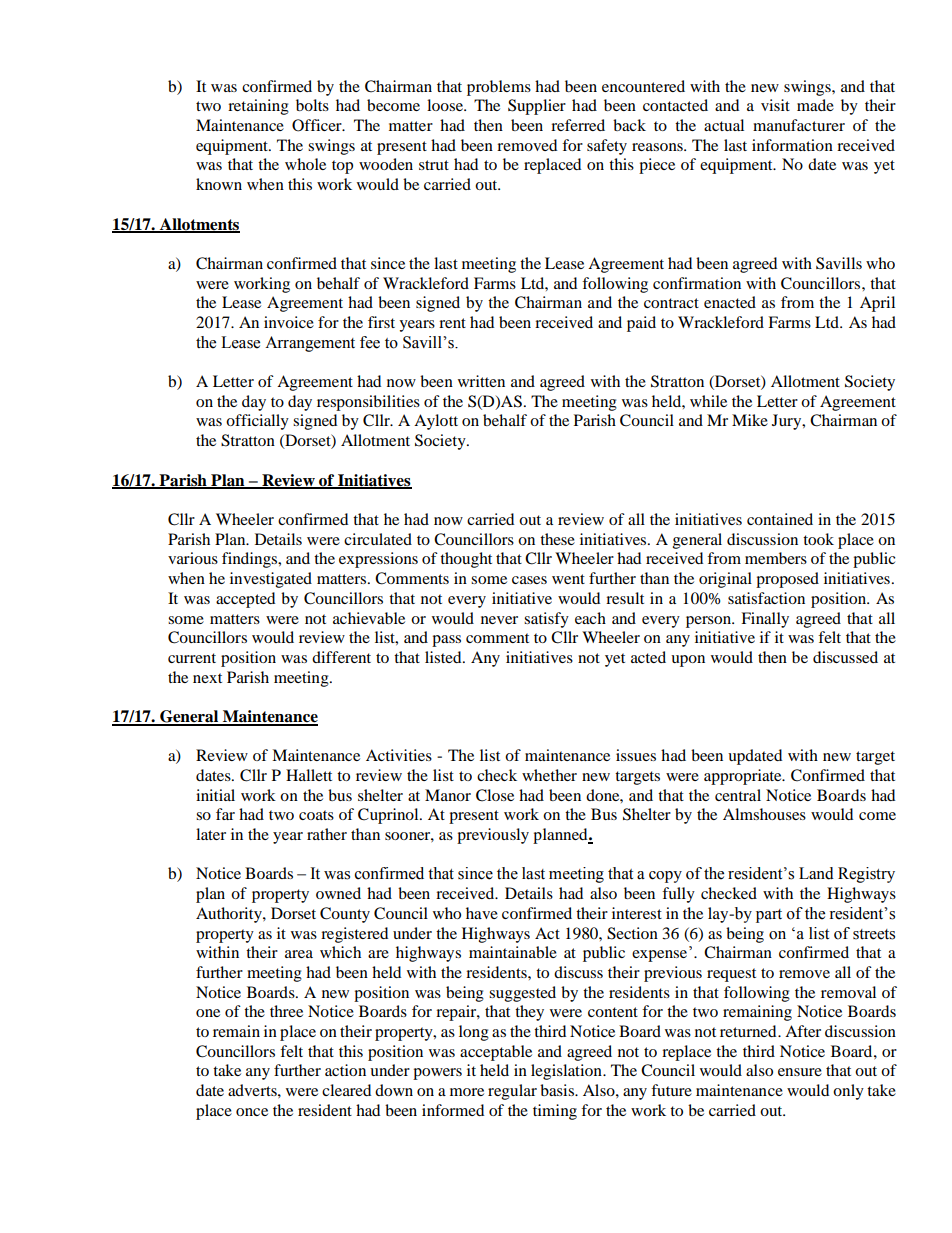  I want to click on once, so click(252, 1112).
